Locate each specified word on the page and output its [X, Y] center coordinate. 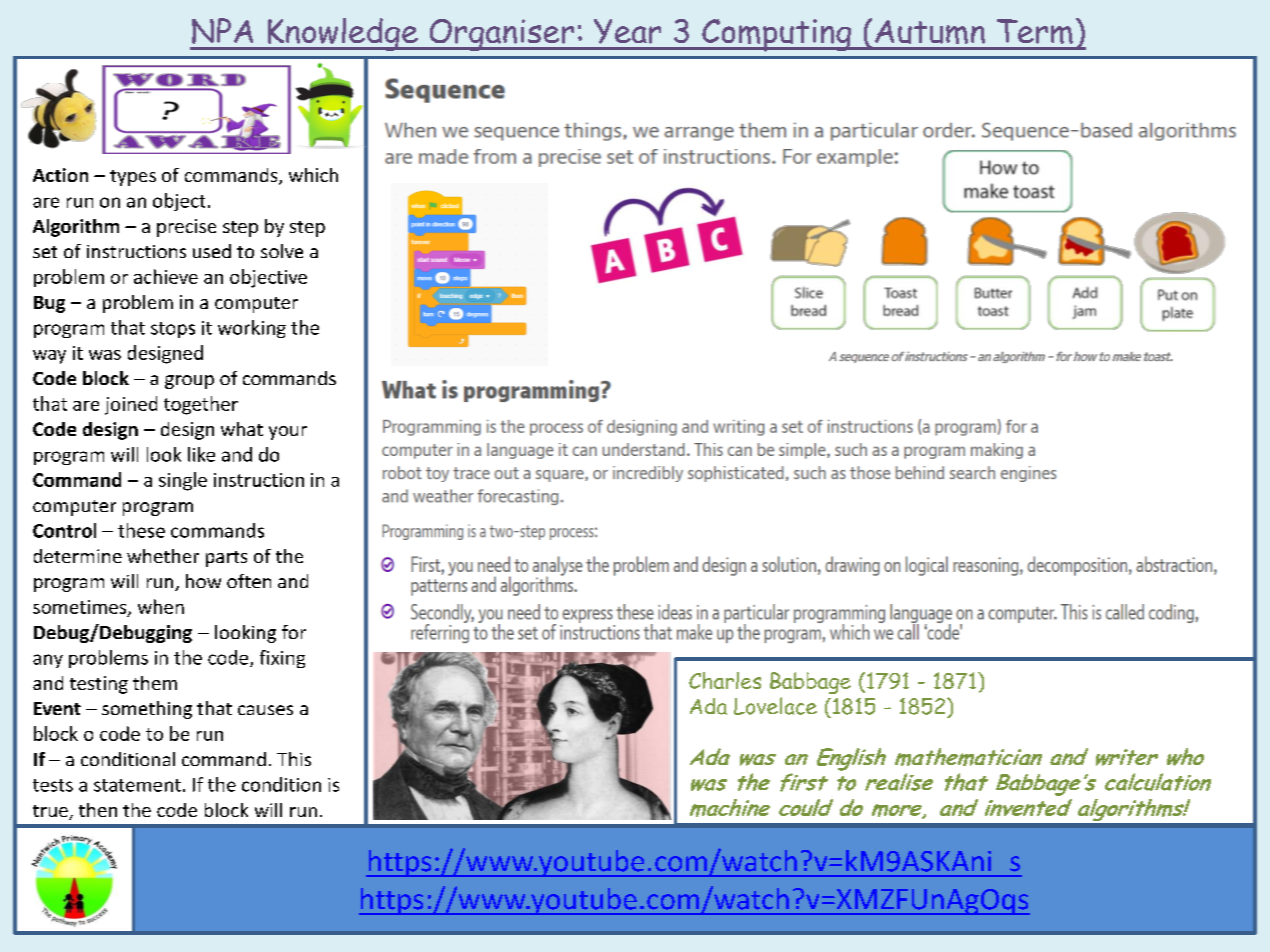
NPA [222, 31]
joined [131, 405]
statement [137, 785]
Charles [725, 680]
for [294, 632]
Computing [777, 35]
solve [282, 251]
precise [186, 228]
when [161, 606]
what [242, 429]
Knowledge [343, 34]
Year [627, 31]
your [288, 433]
